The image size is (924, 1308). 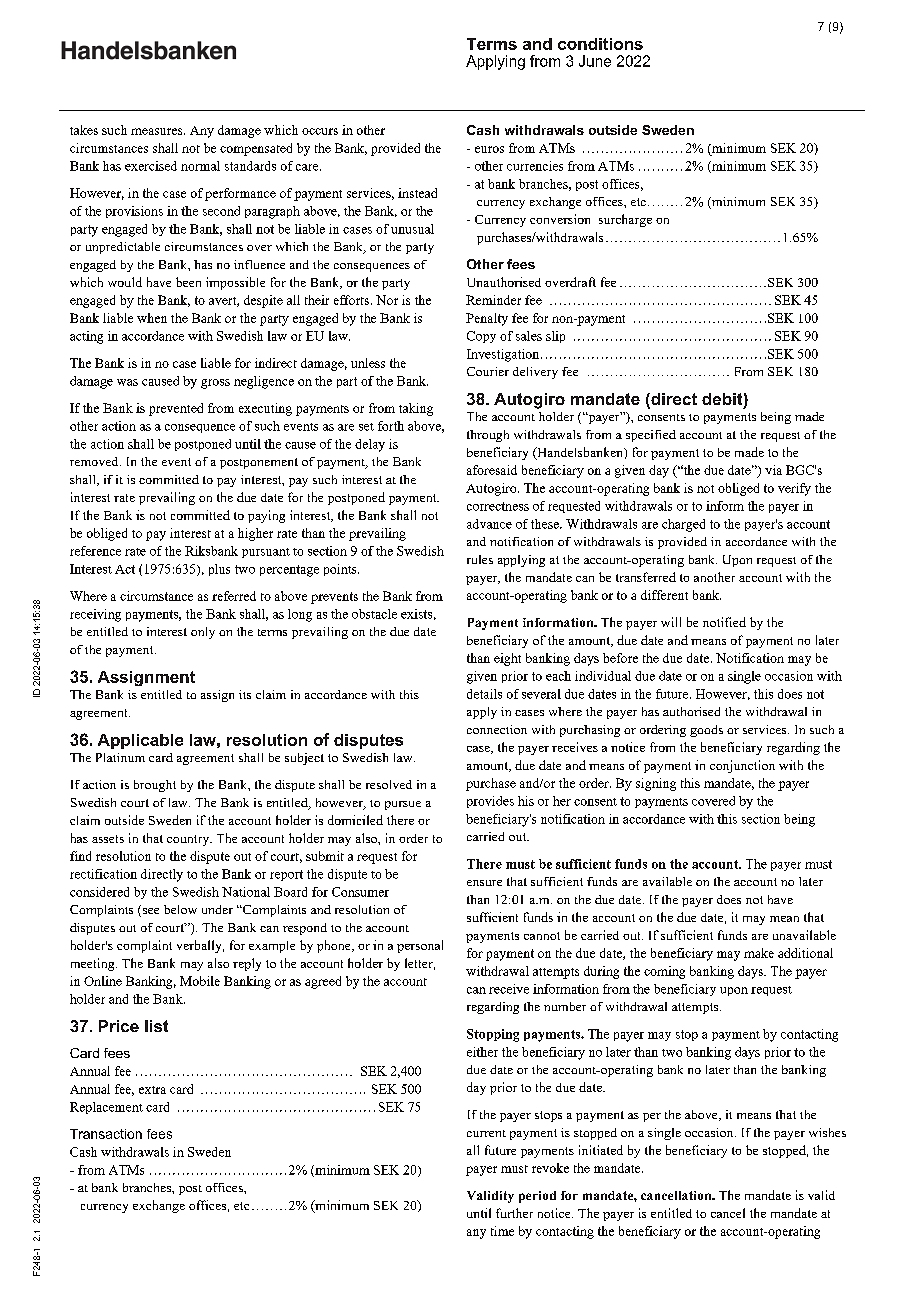 What do you see at coordinates (488, 436) in the document?
I see `through` at bounding box center [488, 436].
